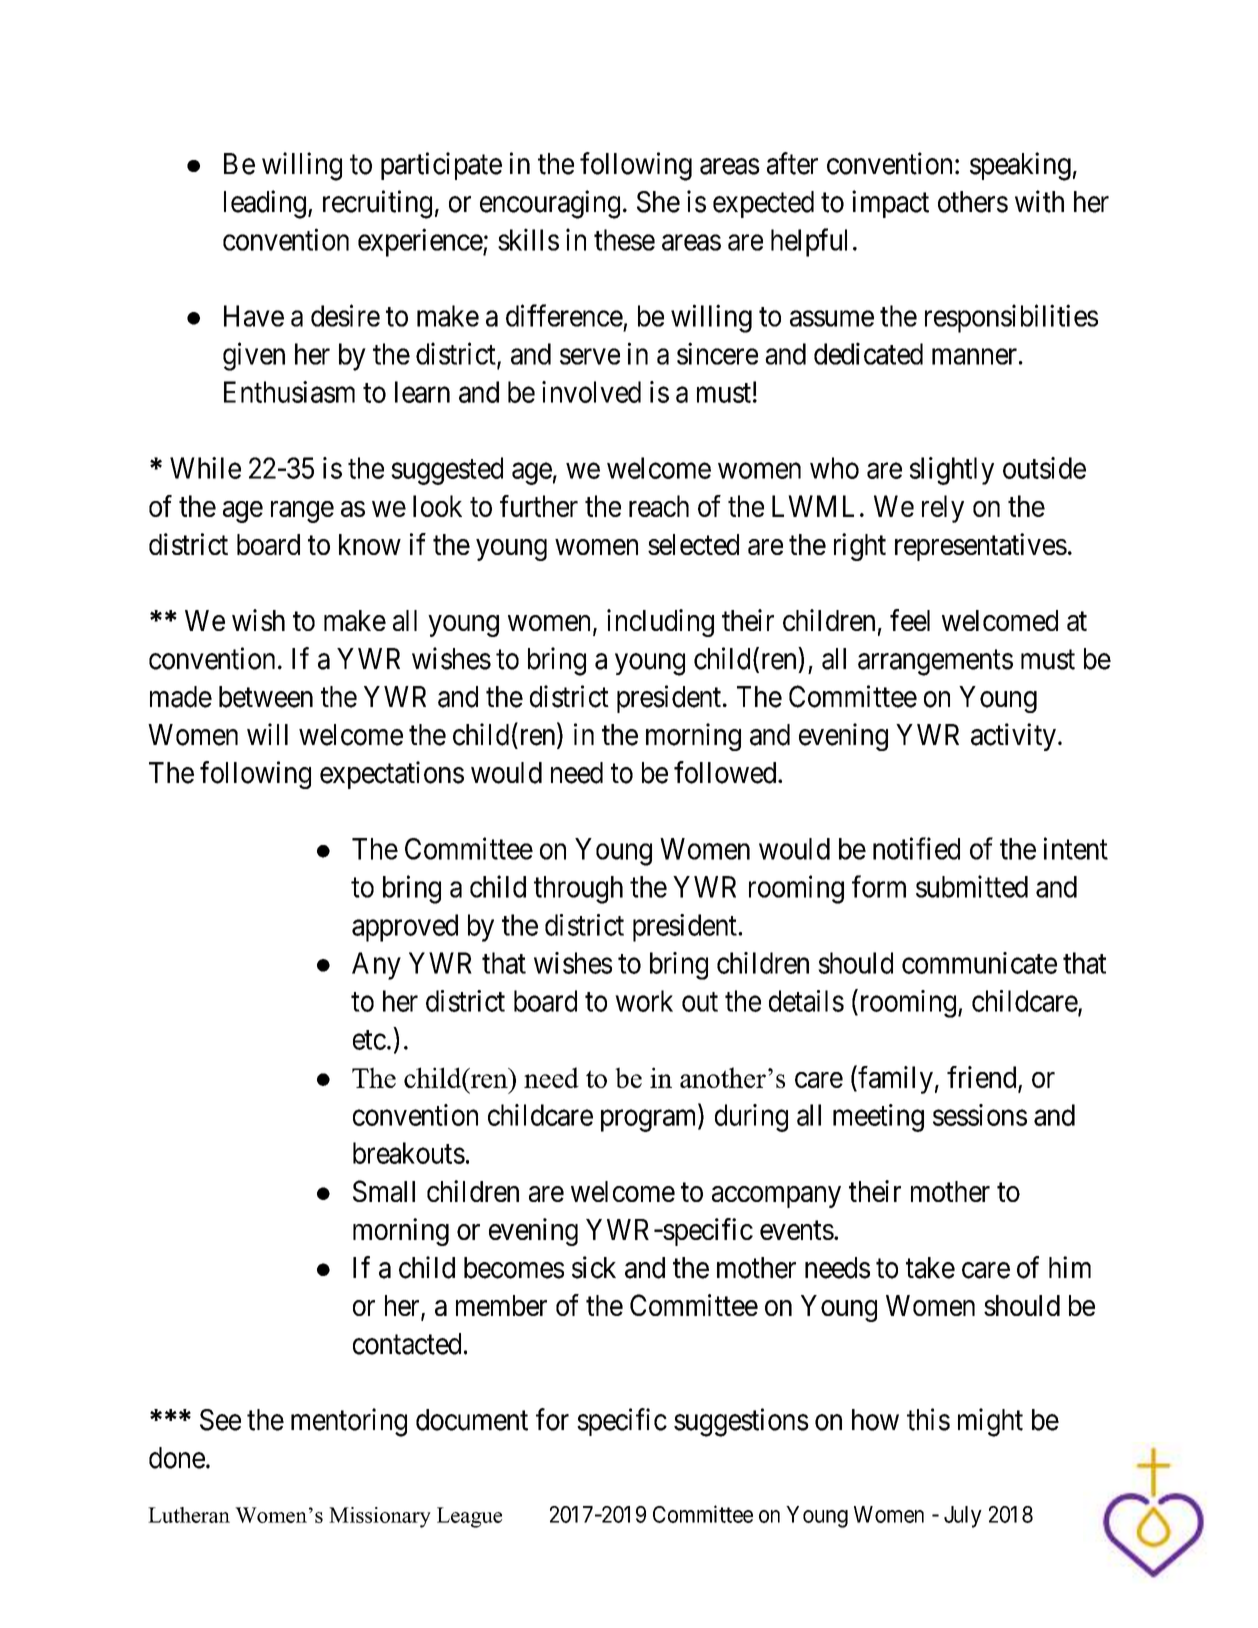  What do you see at coordinates (369, 1040) in the screenshot?
I see `etc` at bounding box center [369, 1040].
